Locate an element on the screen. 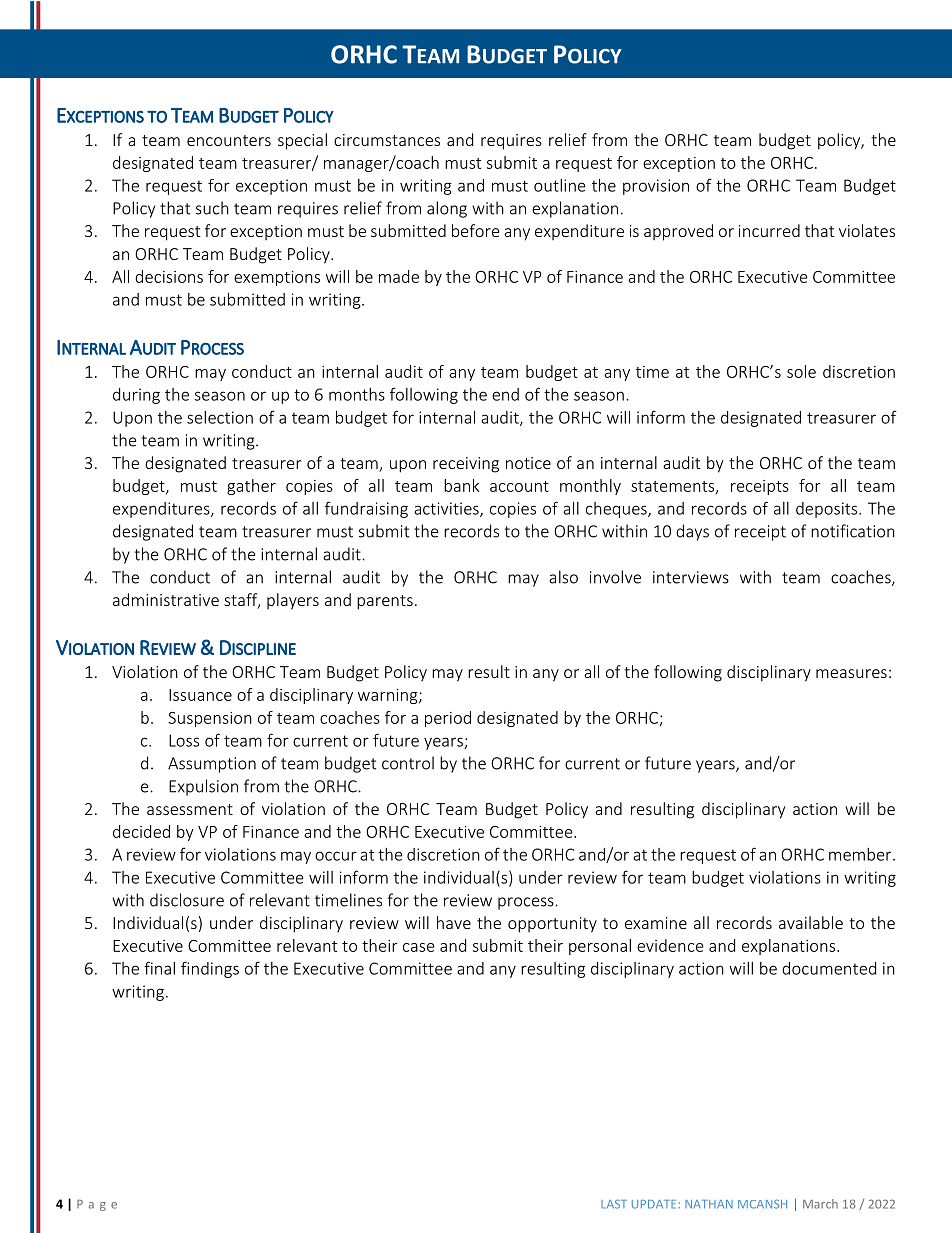 This screenshot has height=1233, width=952. incurred is located at coordinates (769, 230).
